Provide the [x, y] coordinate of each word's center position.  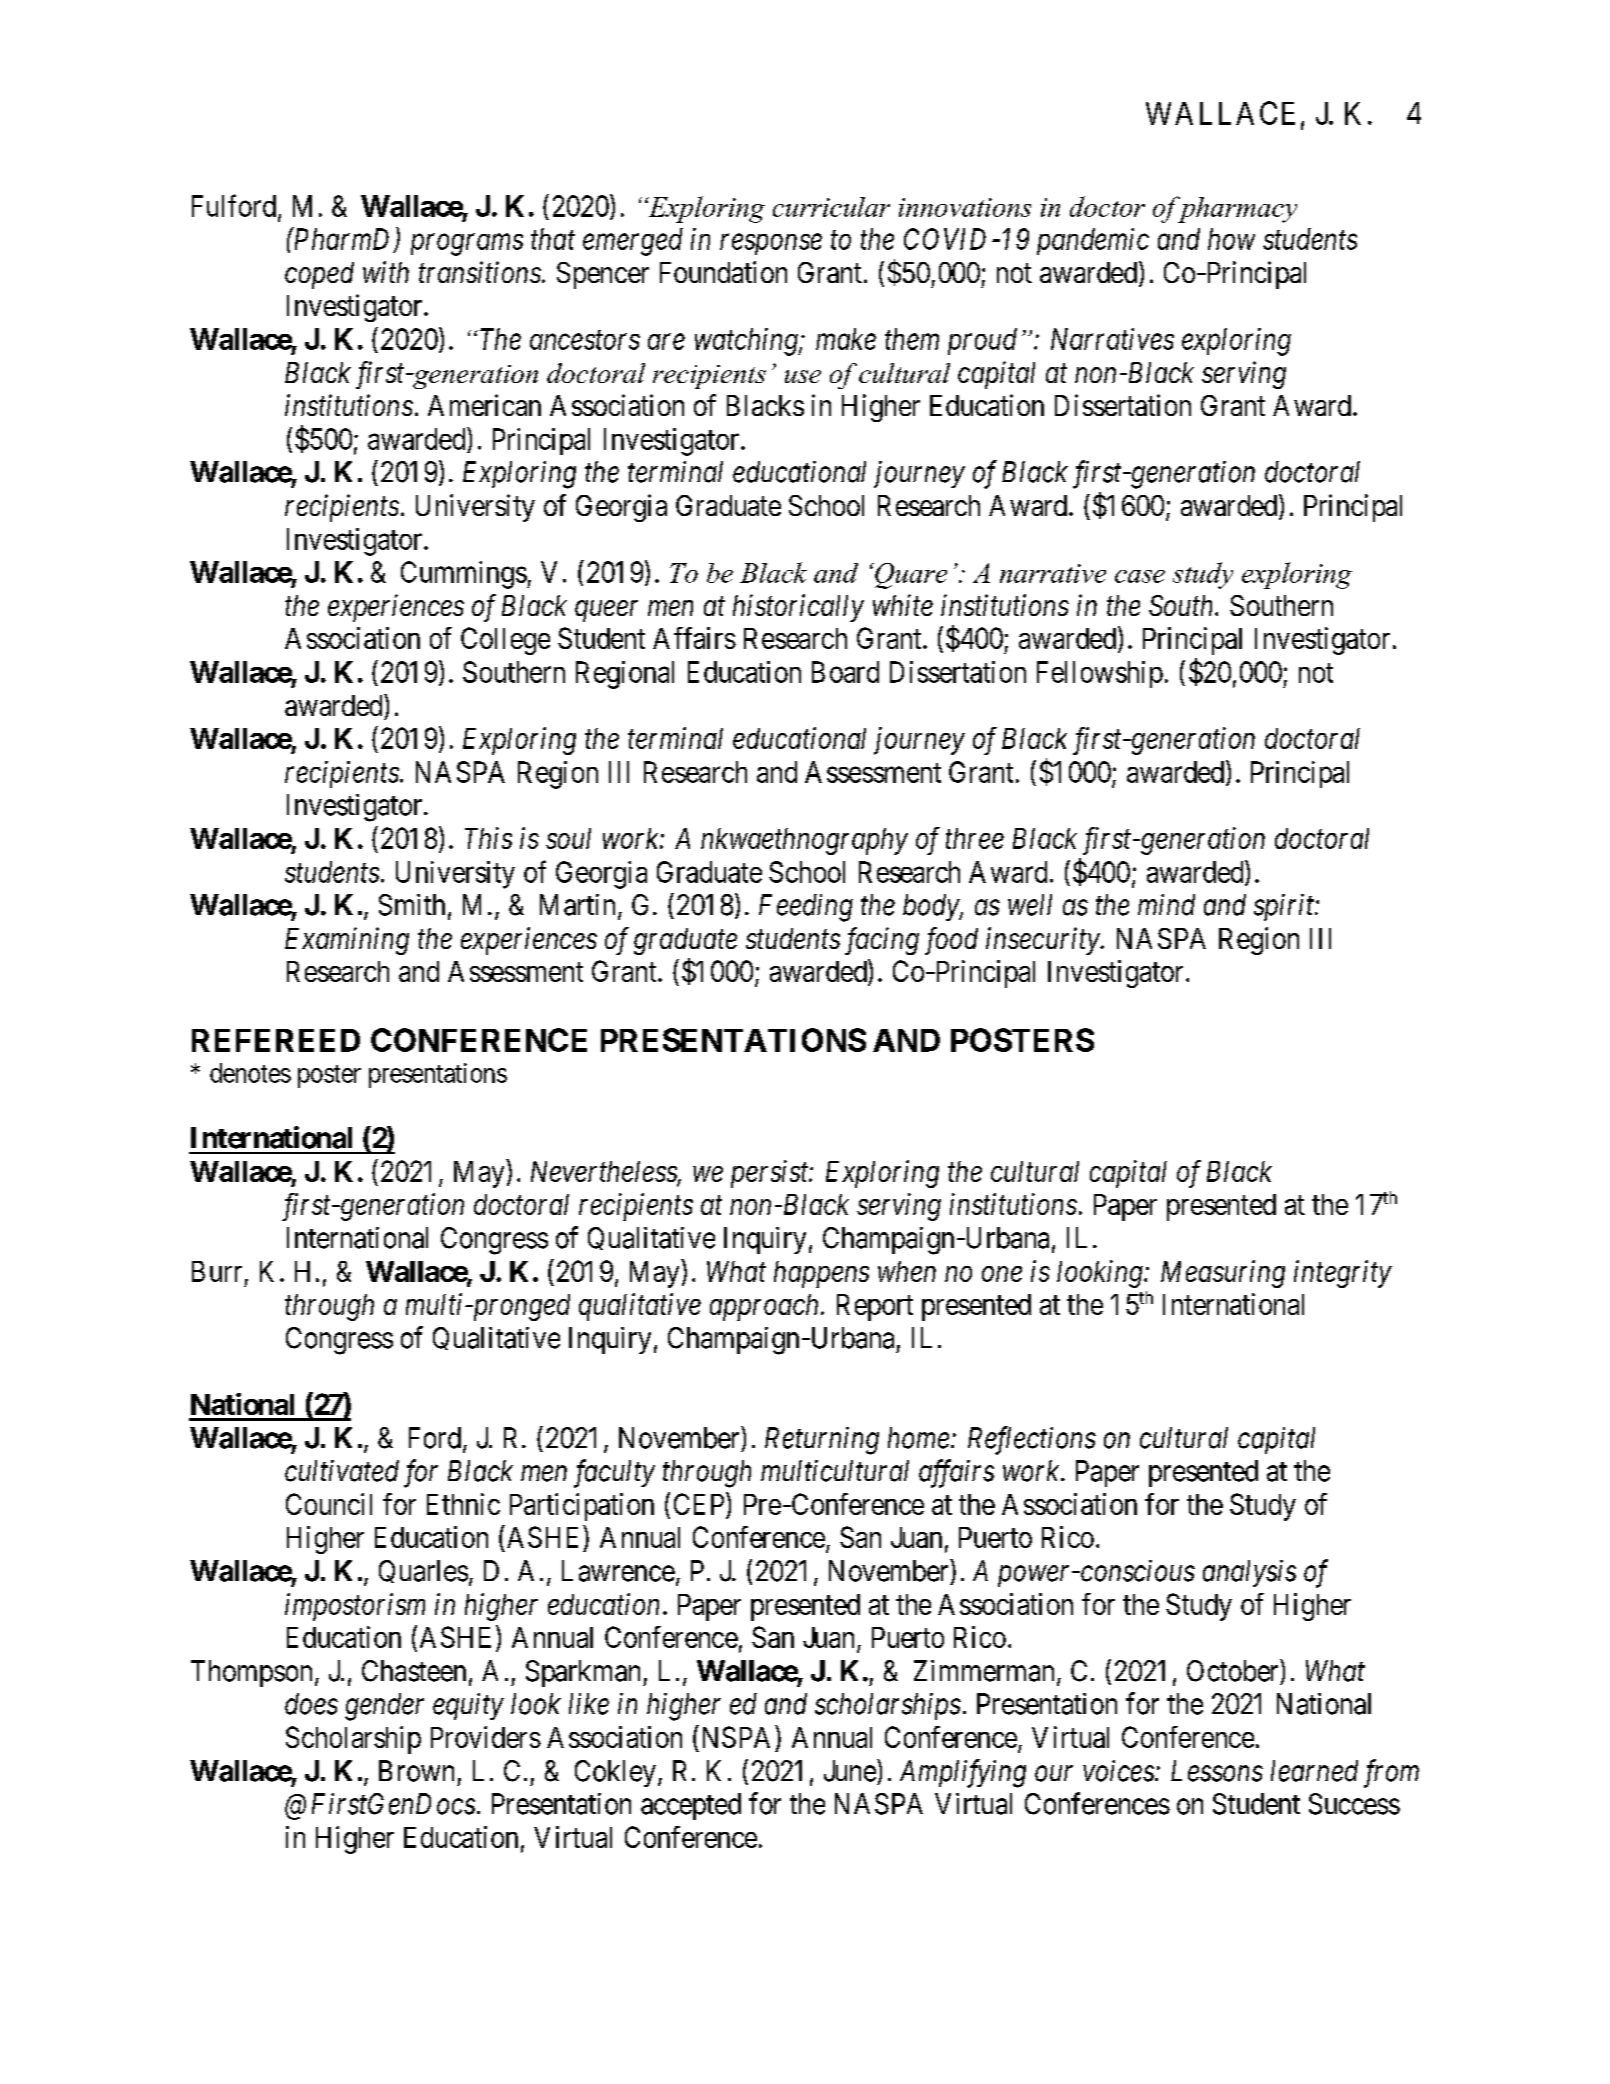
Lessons [1217, 1771]
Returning [822, 1441]
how [1231, 239]
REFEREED [276, 1040]
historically [798, 608]
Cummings [464, 575]
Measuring [1223, 1274]
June [850, 1771]
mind [1166, 905]
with [386, 272]
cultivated [342, 1471]
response [771, 244]
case [1140, 576]
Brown [416, 1771]
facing [882, 941]
